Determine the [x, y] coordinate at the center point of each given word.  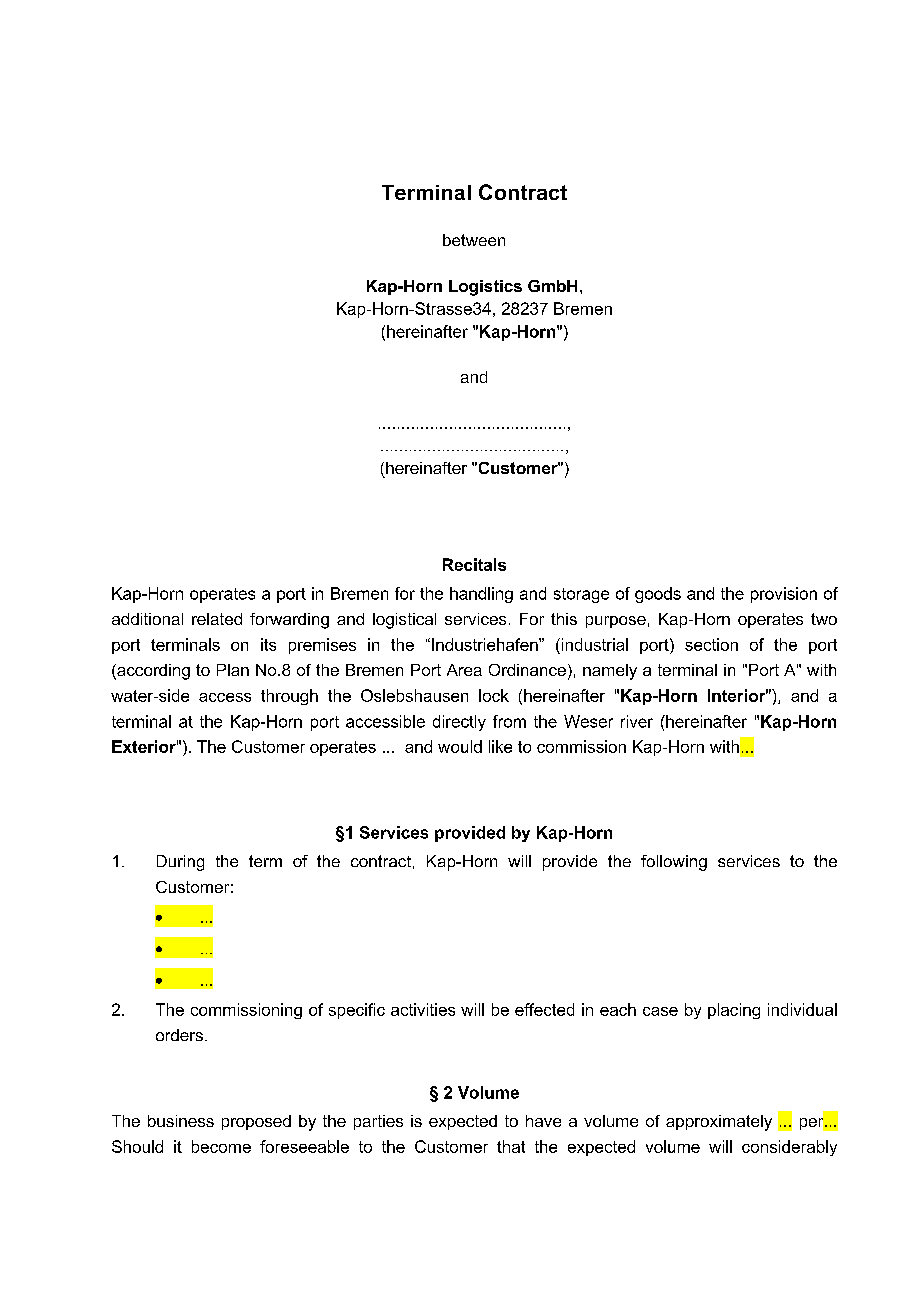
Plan [233, 670]
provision [784, 595]
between [474, 240]
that [511, 1146]
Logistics [485, 288]
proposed [256, 1122]
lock [494, 695]
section [711, 644]
